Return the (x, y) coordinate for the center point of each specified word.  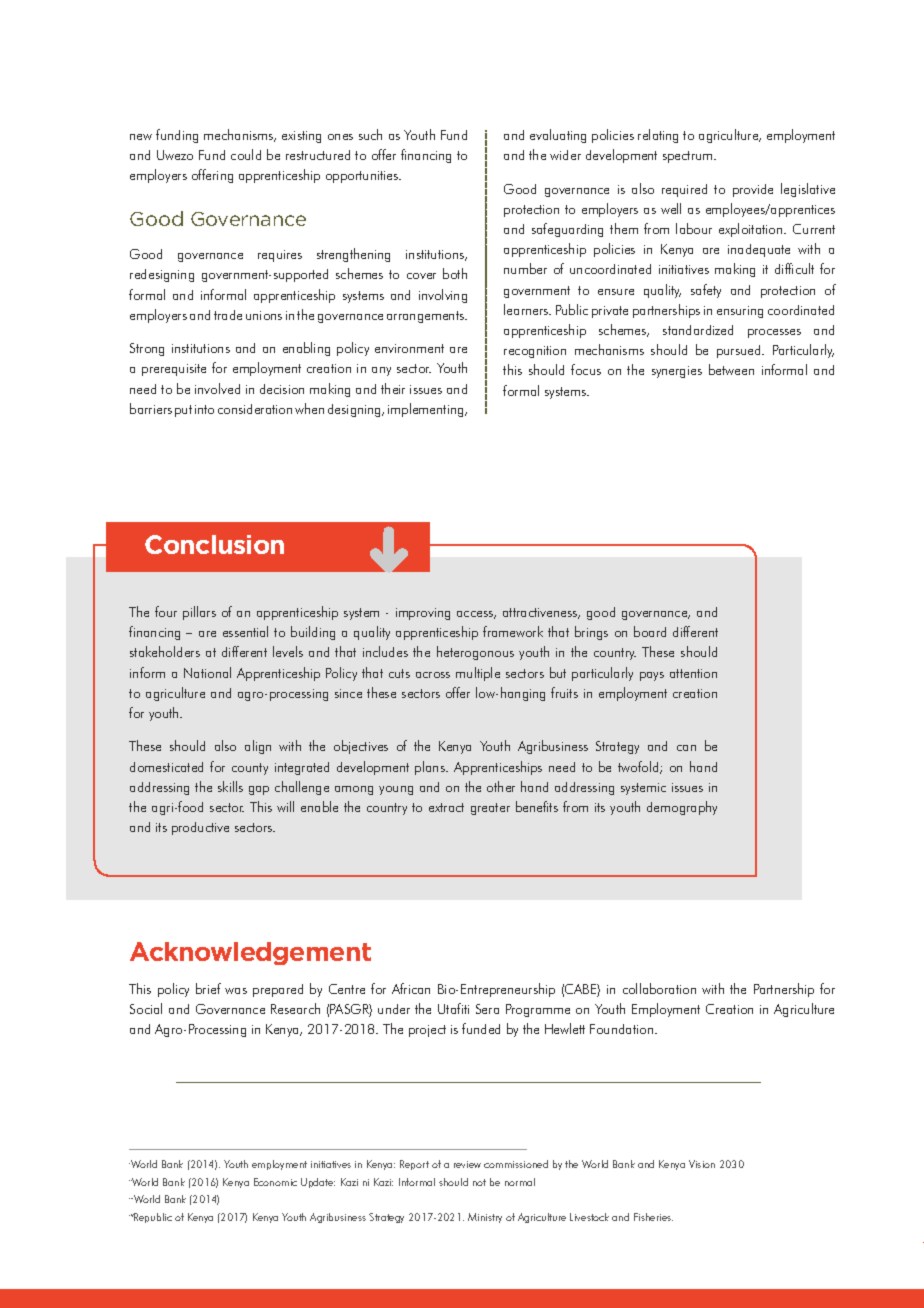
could (246, 154)
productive (200, 828)
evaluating (558, 136)
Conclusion (214, 544)
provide (753, 190)
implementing (427, 410)
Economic (275, 1182)
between (731, 369)
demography (682, 808)
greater (490, 809)
